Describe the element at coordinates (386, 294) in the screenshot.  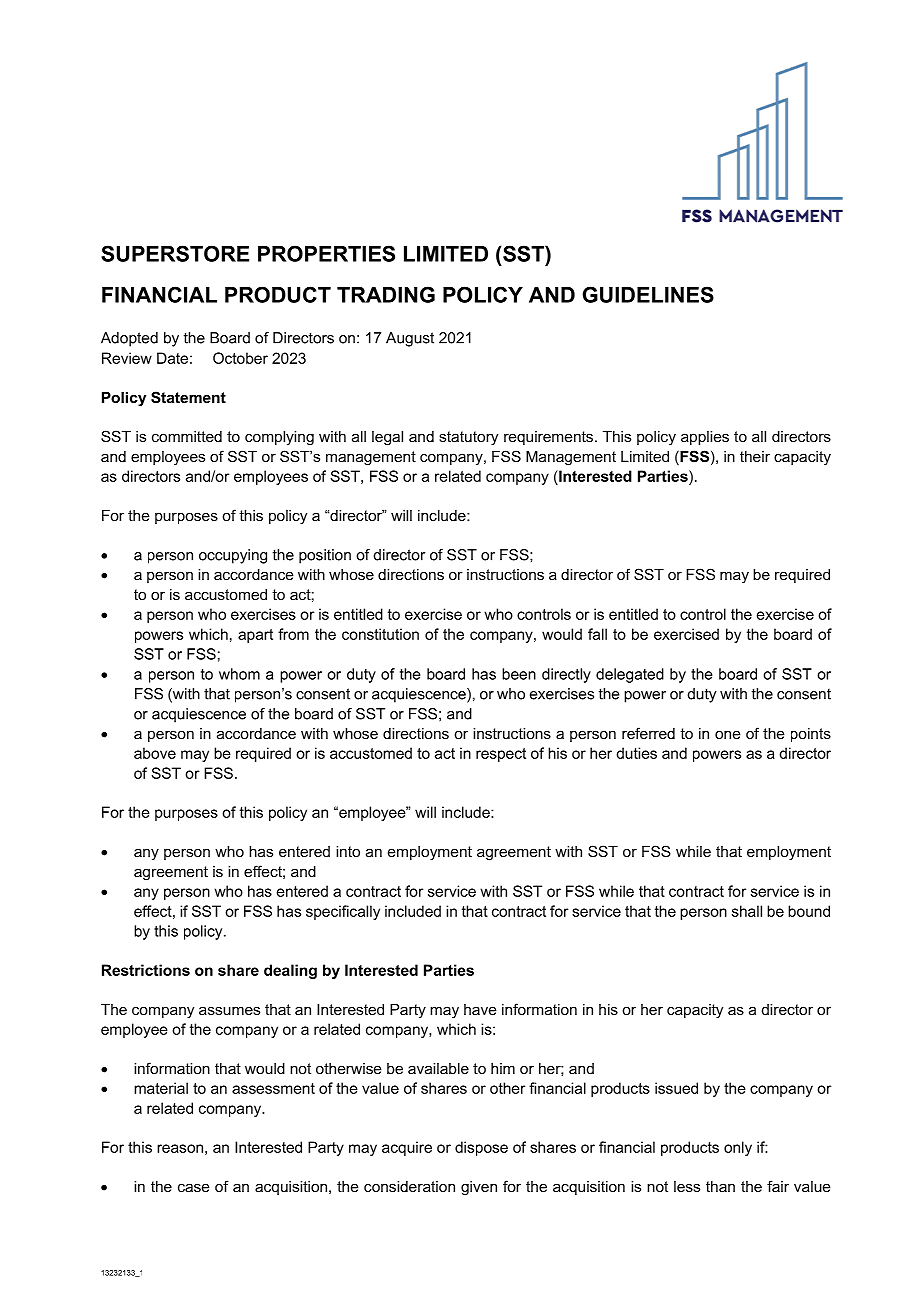
I see `TRADING` at that location.
